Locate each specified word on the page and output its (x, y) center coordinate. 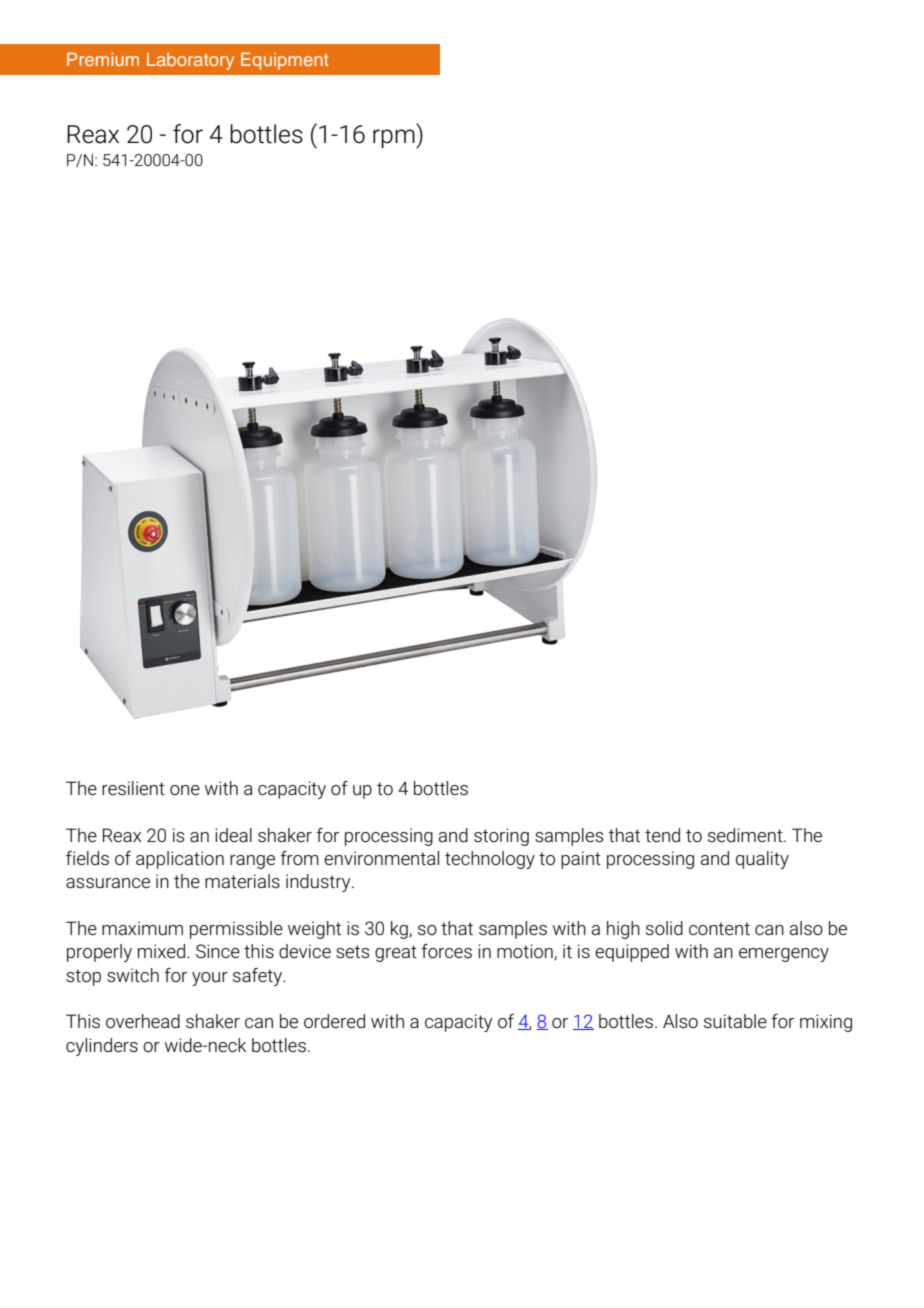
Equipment (285, 61)
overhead (143, 1021)
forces (447, 951)
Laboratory (190, 61)
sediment (746, 835)
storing (501, 837)
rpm (395, 139)
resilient (133, 788)
